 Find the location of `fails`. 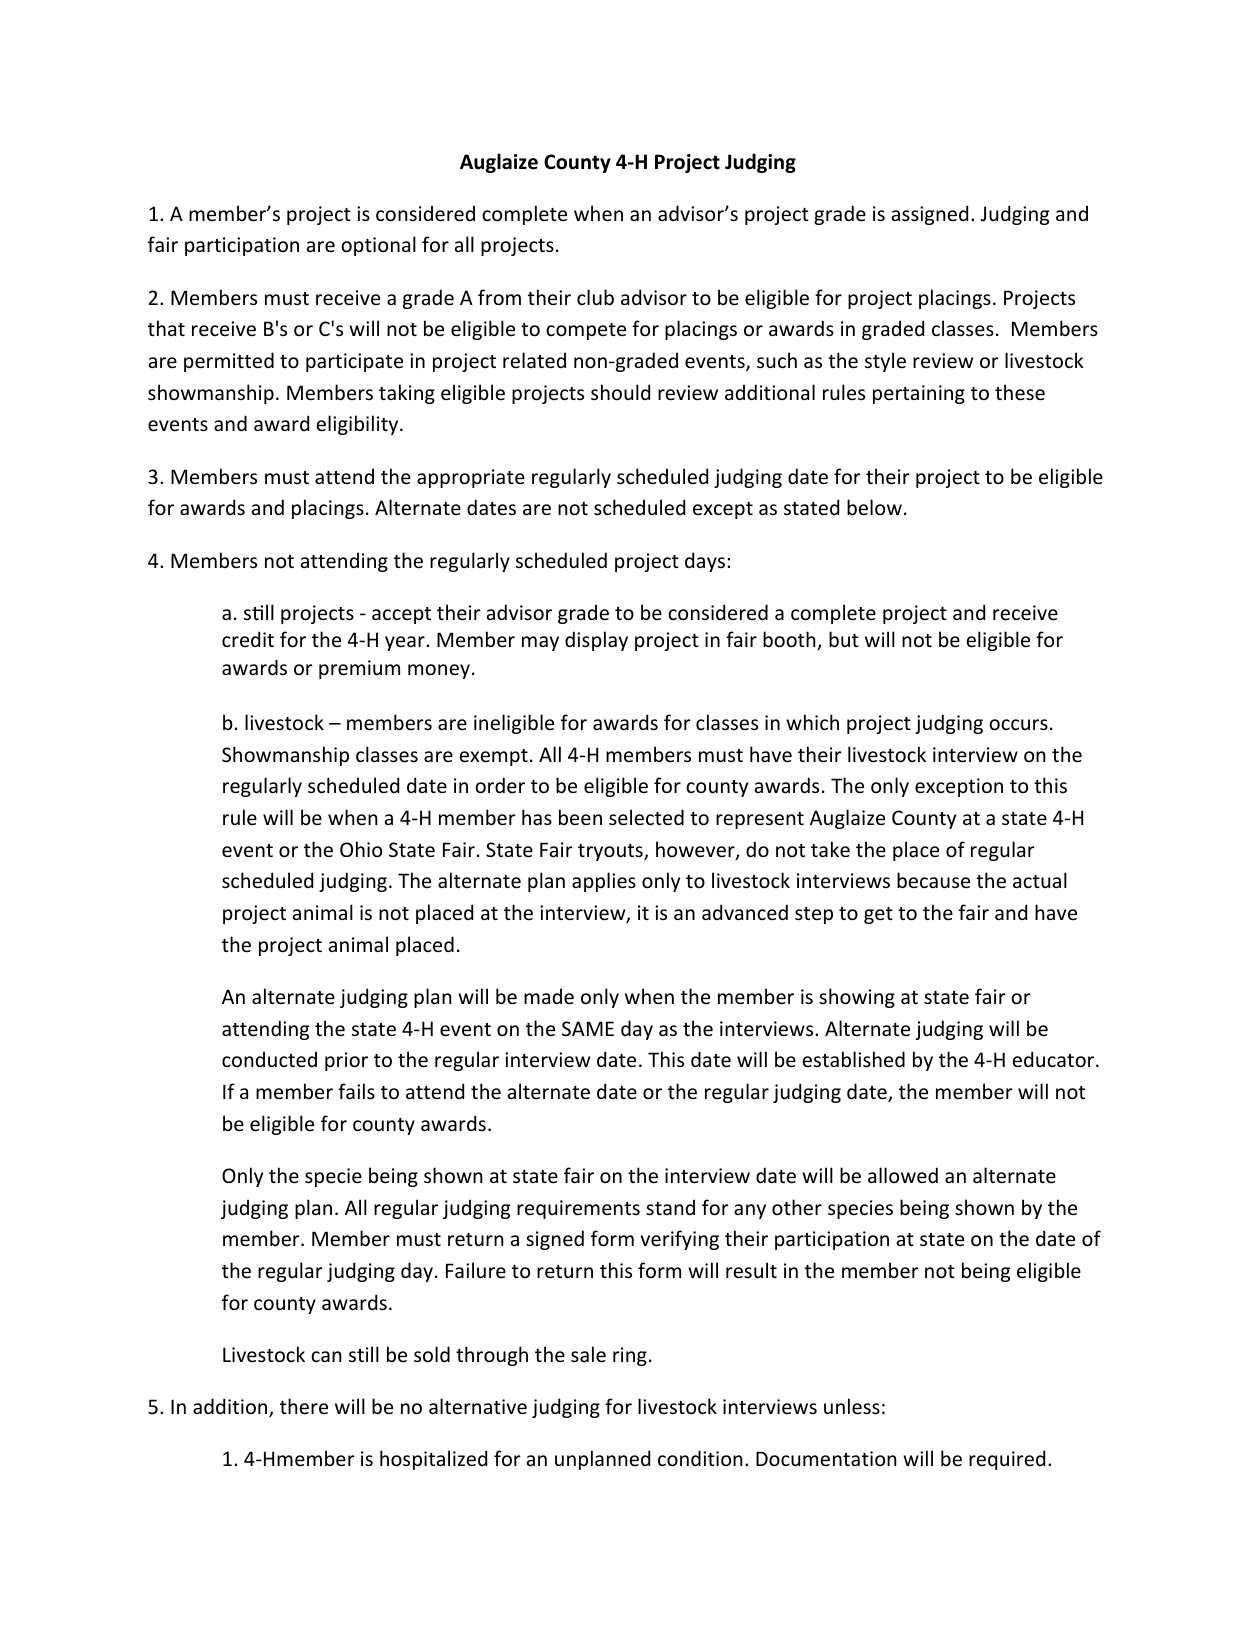

fails is located at coordinates (356, 1091).
